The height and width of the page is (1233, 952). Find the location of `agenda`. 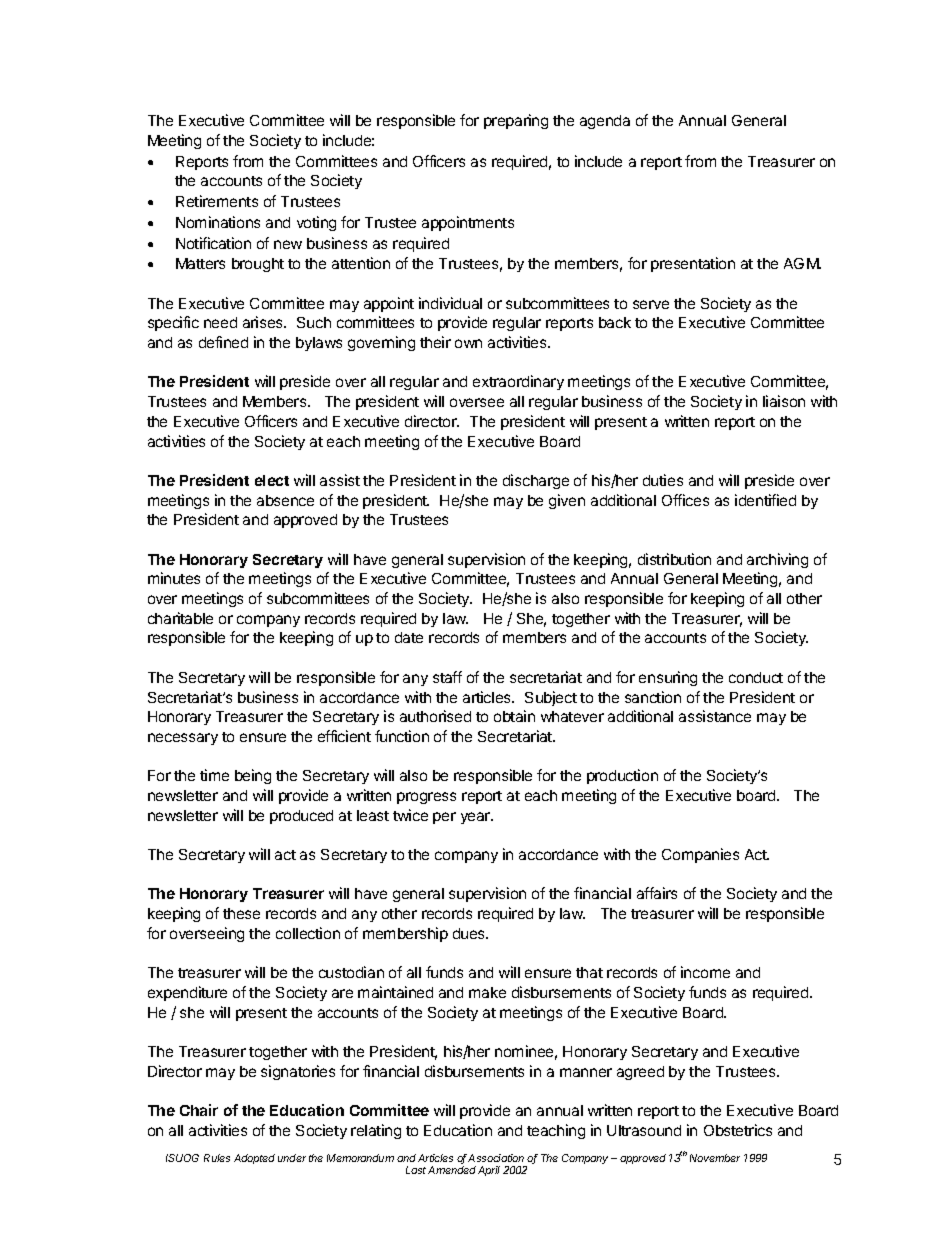

agenda is located at coordinates (605, 122).
